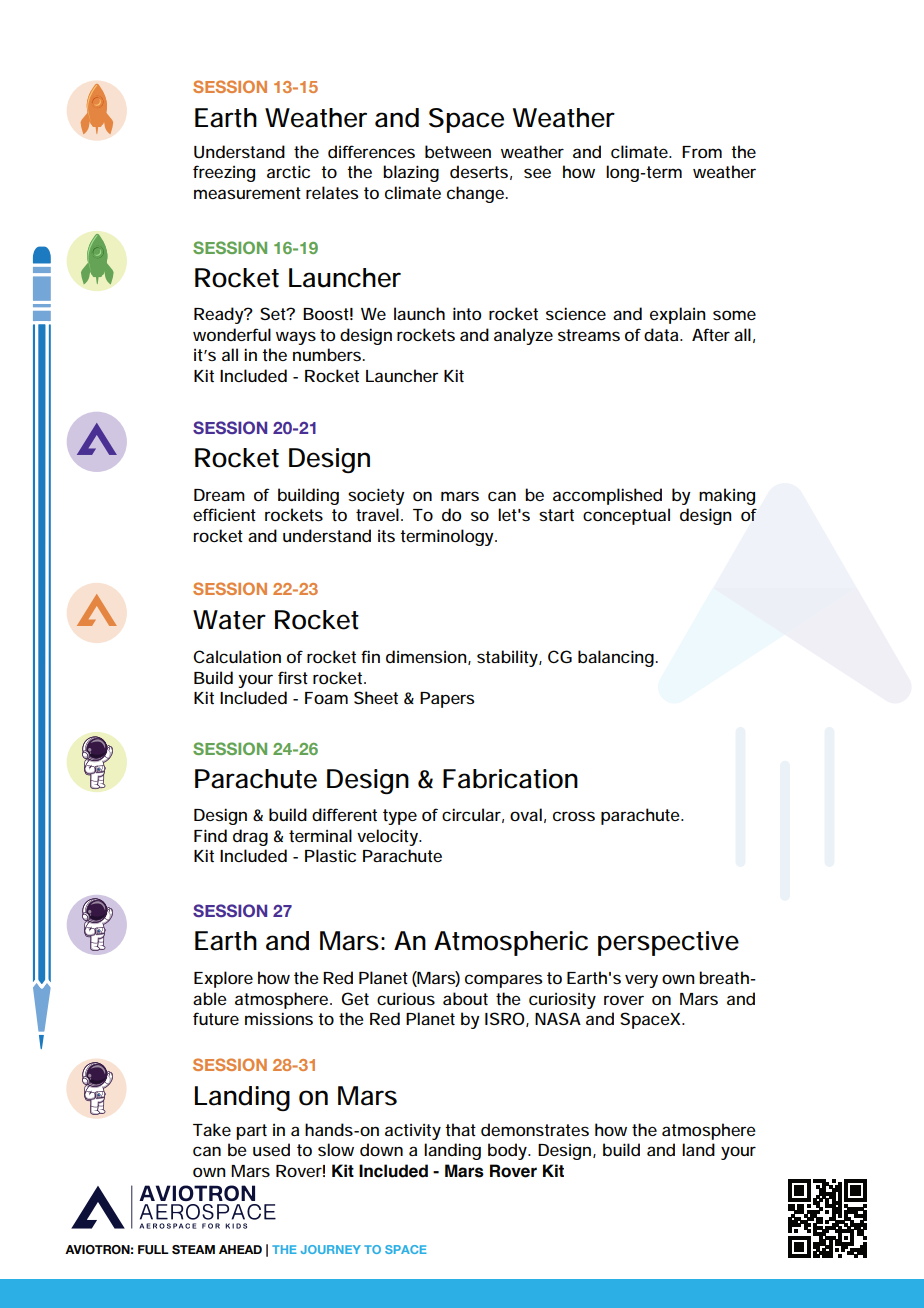 Image resolution: width=924 pixels, height=1308 pixels. I want to click on its, so click(386, 536).
